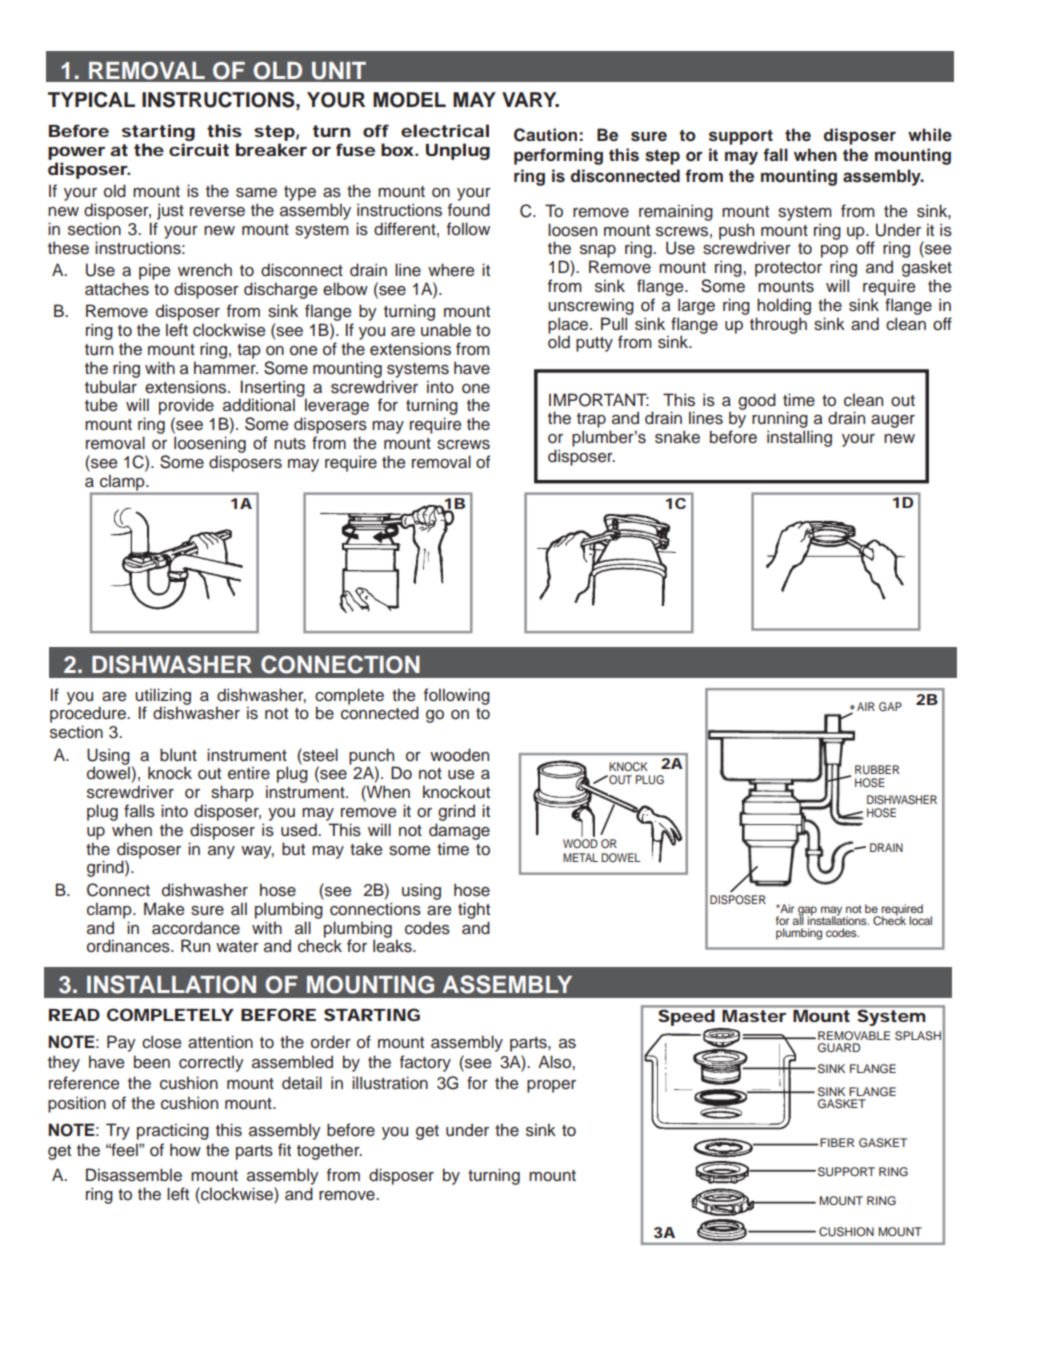 The width and height of the screenshot is (1046, 1354). I want to click on Caution, so click(545, 135).
